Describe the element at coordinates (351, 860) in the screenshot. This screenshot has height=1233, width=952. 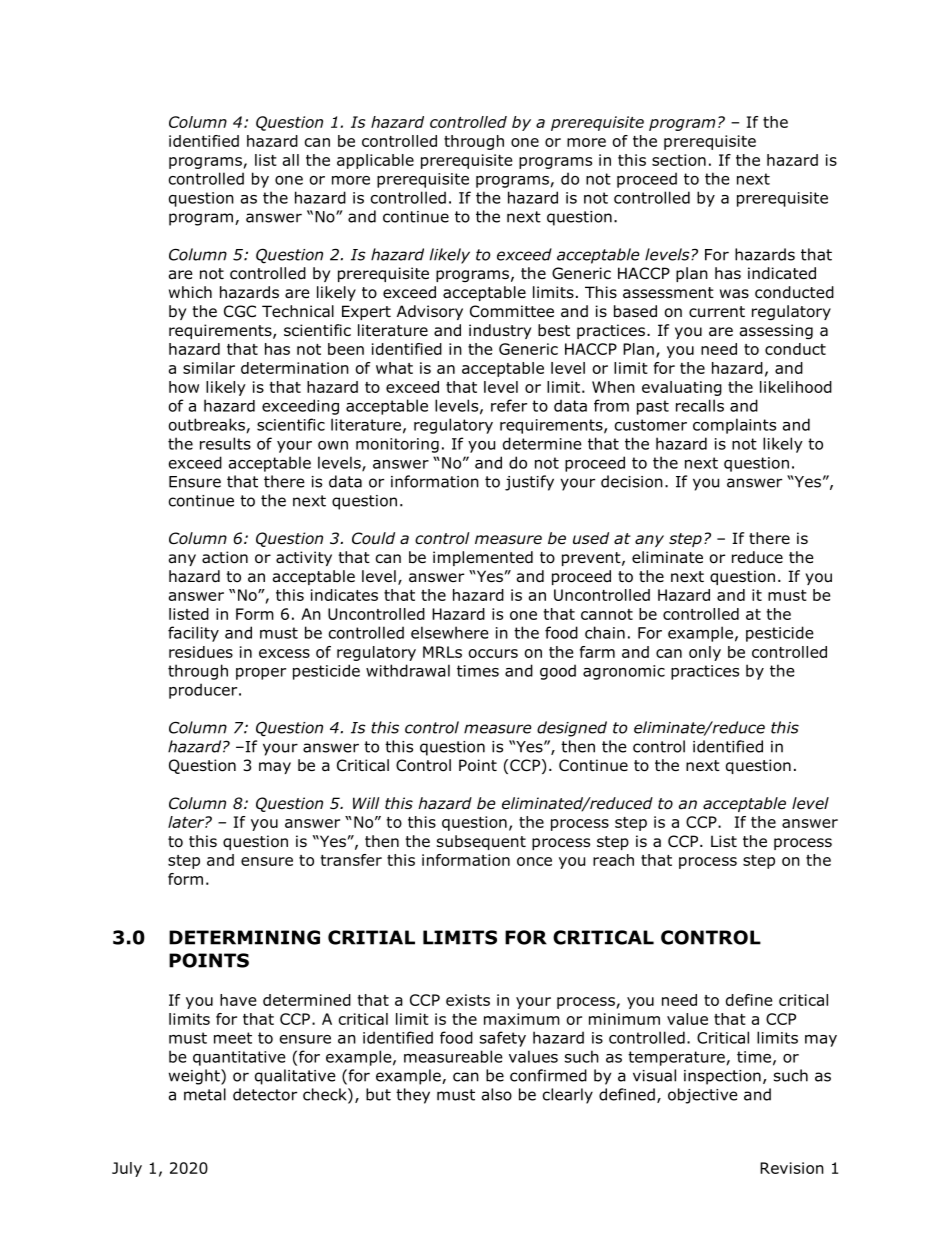
I see `transfer` at that location.
